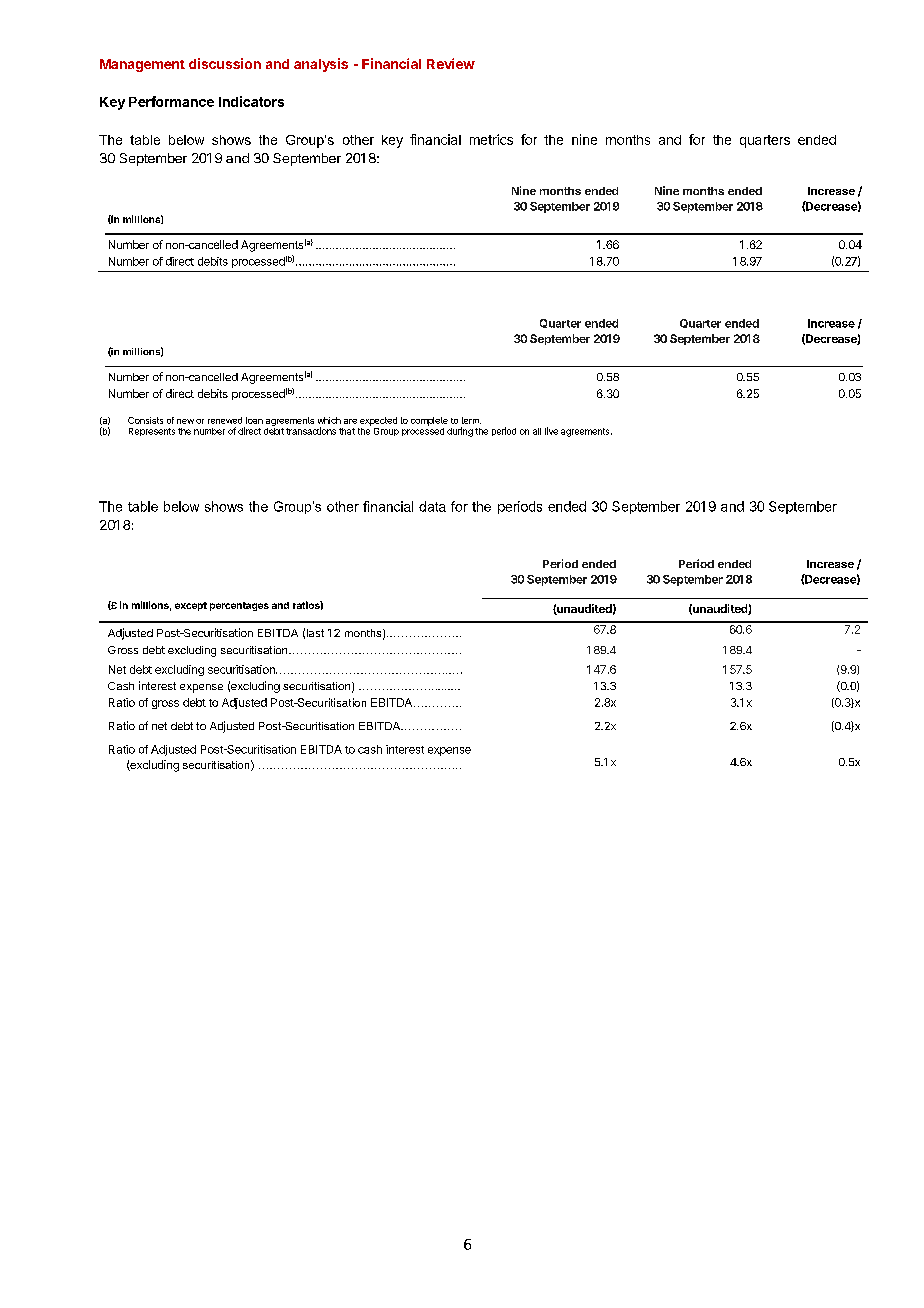  Describe the element at coordinates (239, 606) in the document. I see `percentages` at that location.
